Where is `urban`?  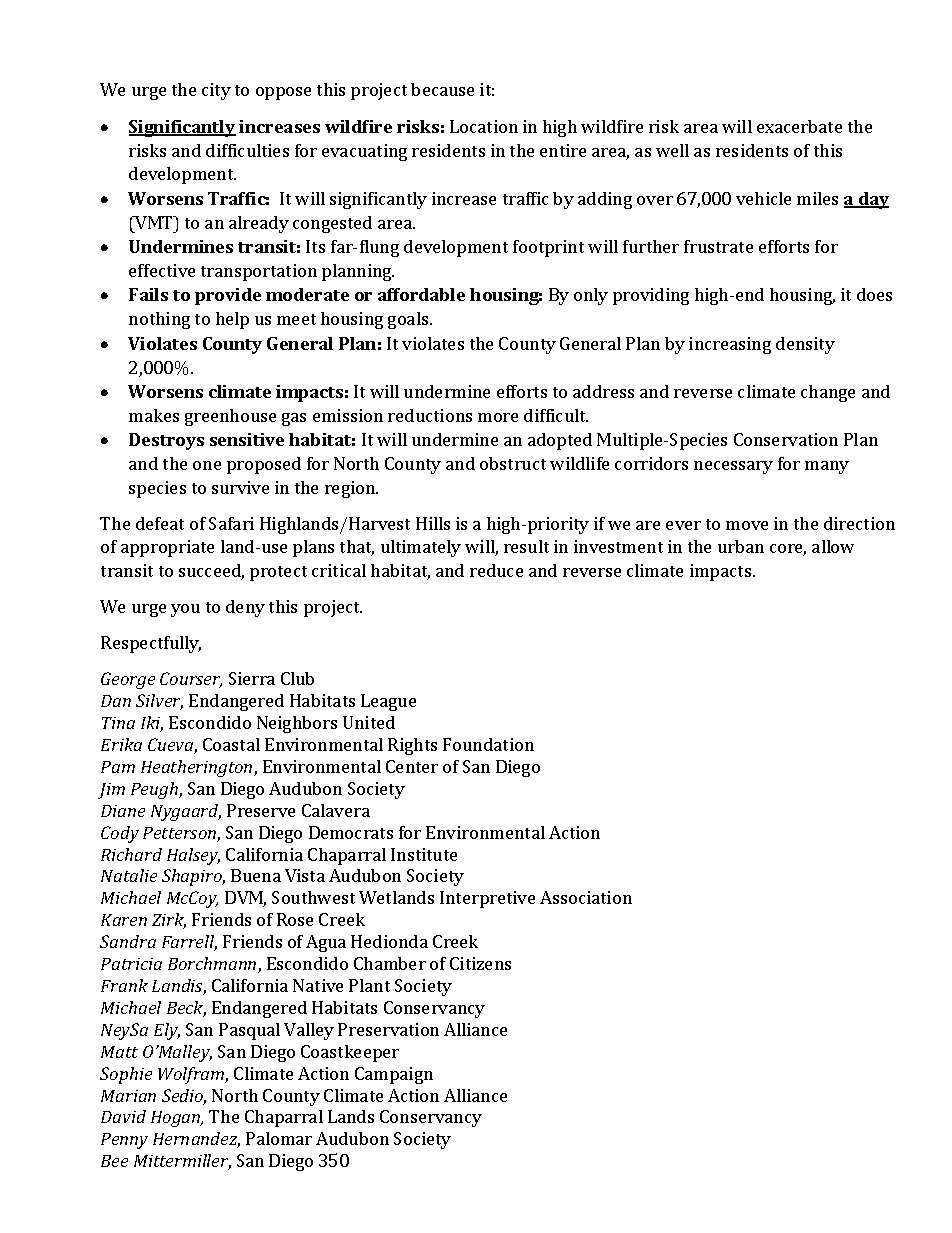
urban is located at coordinates (741, 546).
